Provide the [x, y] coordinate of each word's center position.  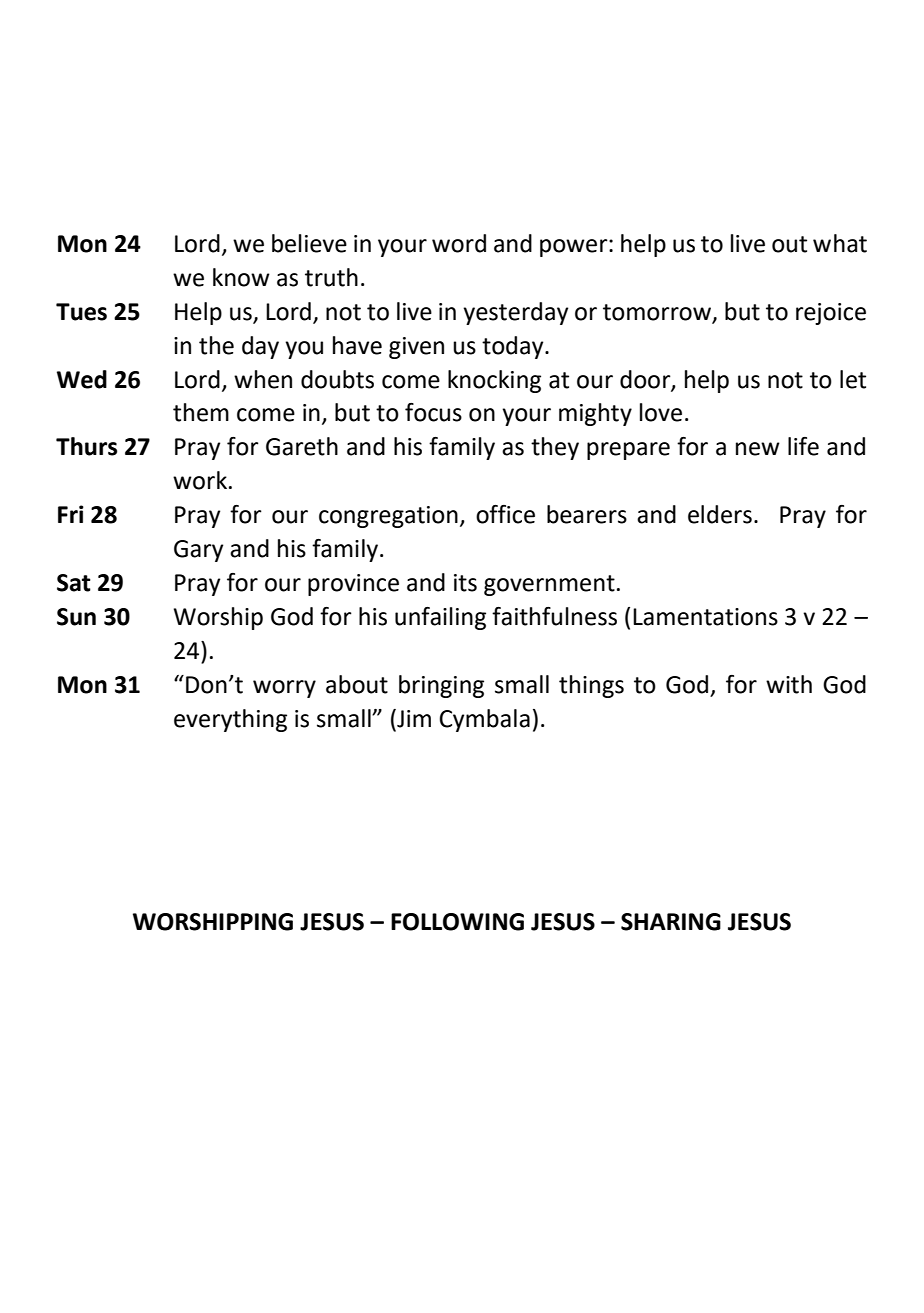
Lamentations [705, 617]
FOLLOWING [457, 922]
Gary [198, 551]
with [789, 684]
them [201, 412]
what [840, 243]
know [241, 277]
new [758, 449]
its [465, 583]
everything [230, 720]
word [459, 243]
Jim [413, 719]
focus [433, 412]
